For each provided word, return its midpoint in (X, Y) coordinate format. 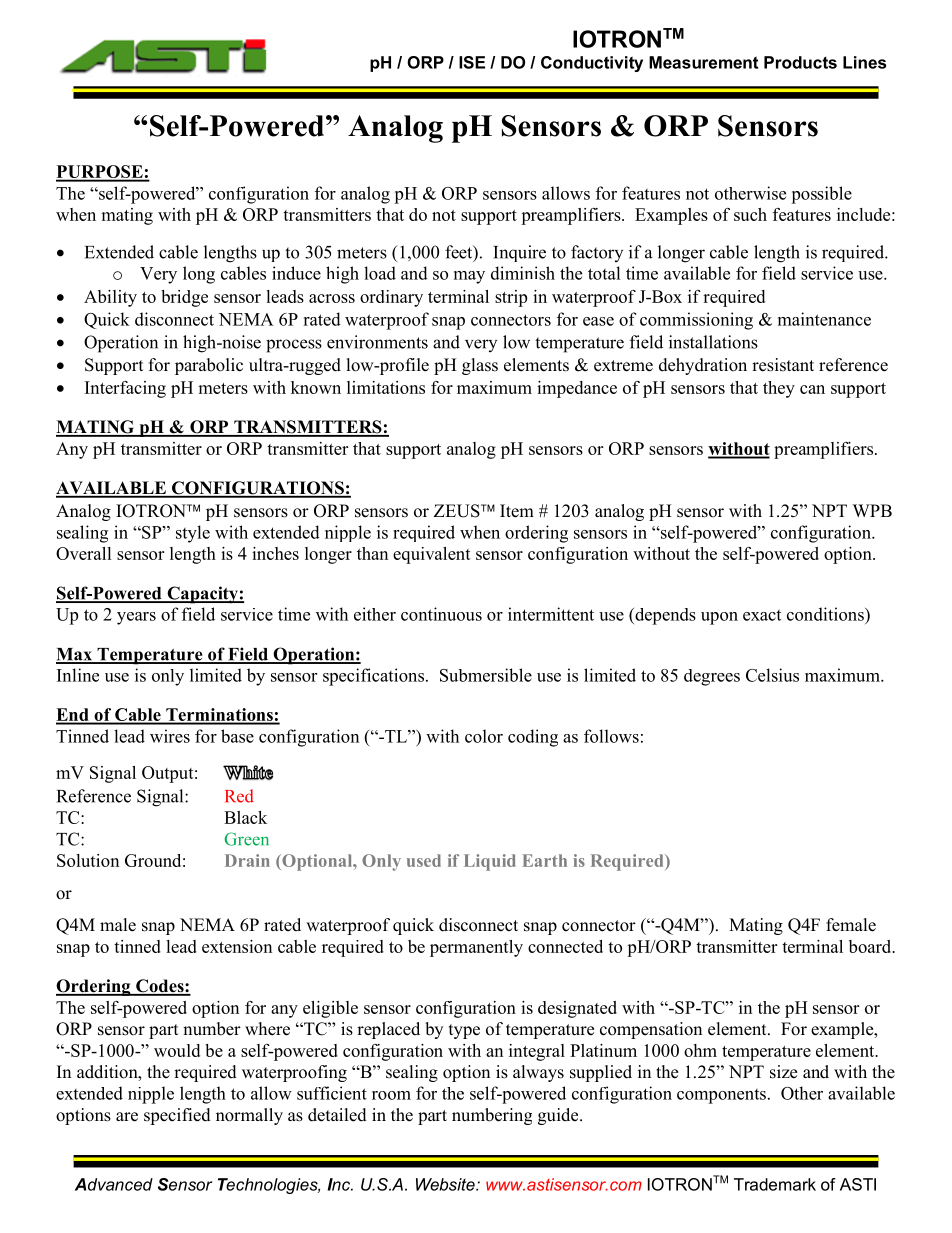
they (779, 389)
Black (245, 817)
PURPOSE (100, 173)
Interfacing (125, 389)
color (484, 736)
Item (517, 511)
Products (800, 62)
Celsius (772, 675)
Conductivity (592, 64)
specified (177, 1116)
